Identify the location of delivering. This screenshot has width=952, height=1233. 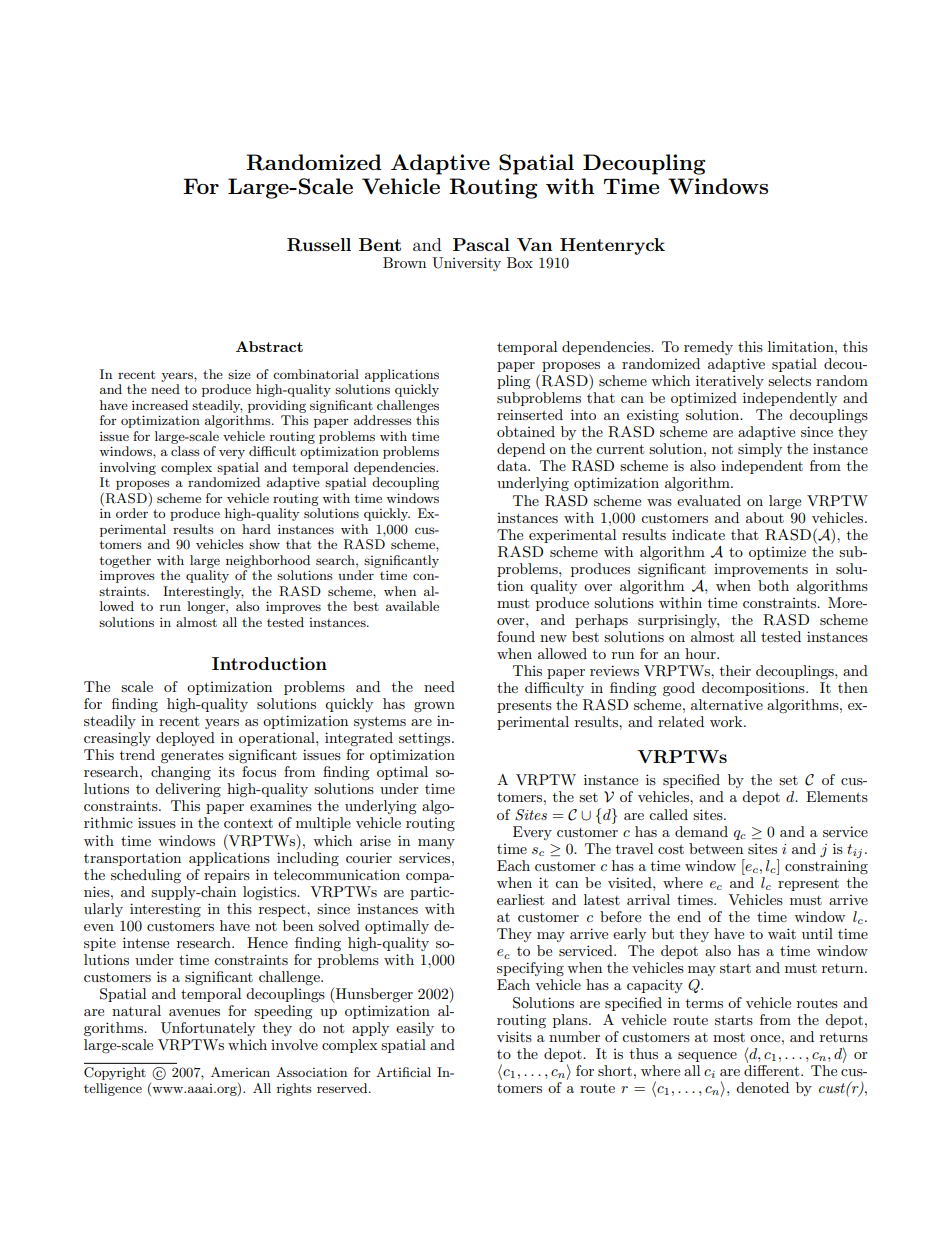
(188, 790).
